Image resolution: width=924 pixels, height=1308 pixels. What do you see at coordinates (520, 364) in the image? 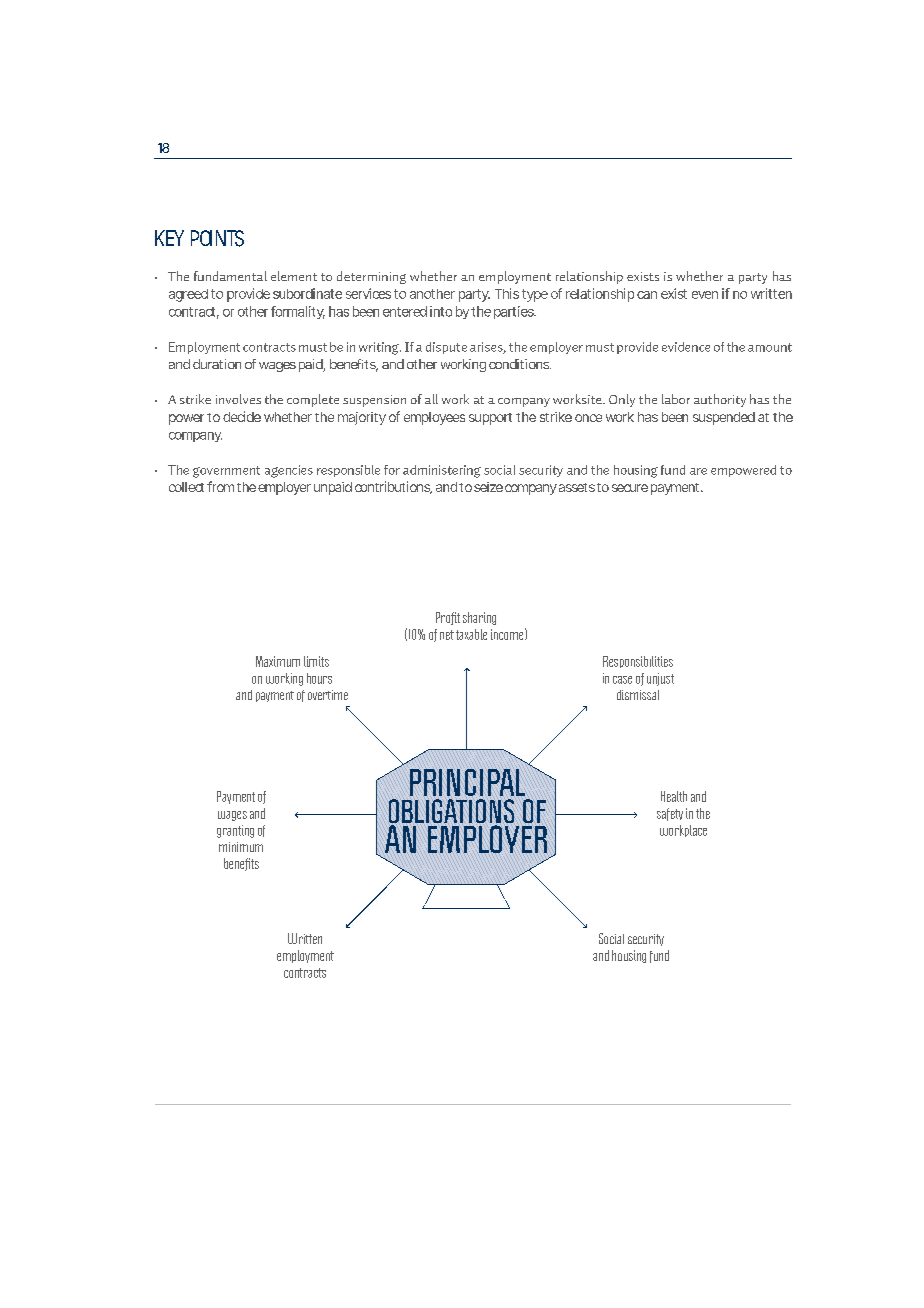
I see `conditions` at bounding box center [520, 364].
